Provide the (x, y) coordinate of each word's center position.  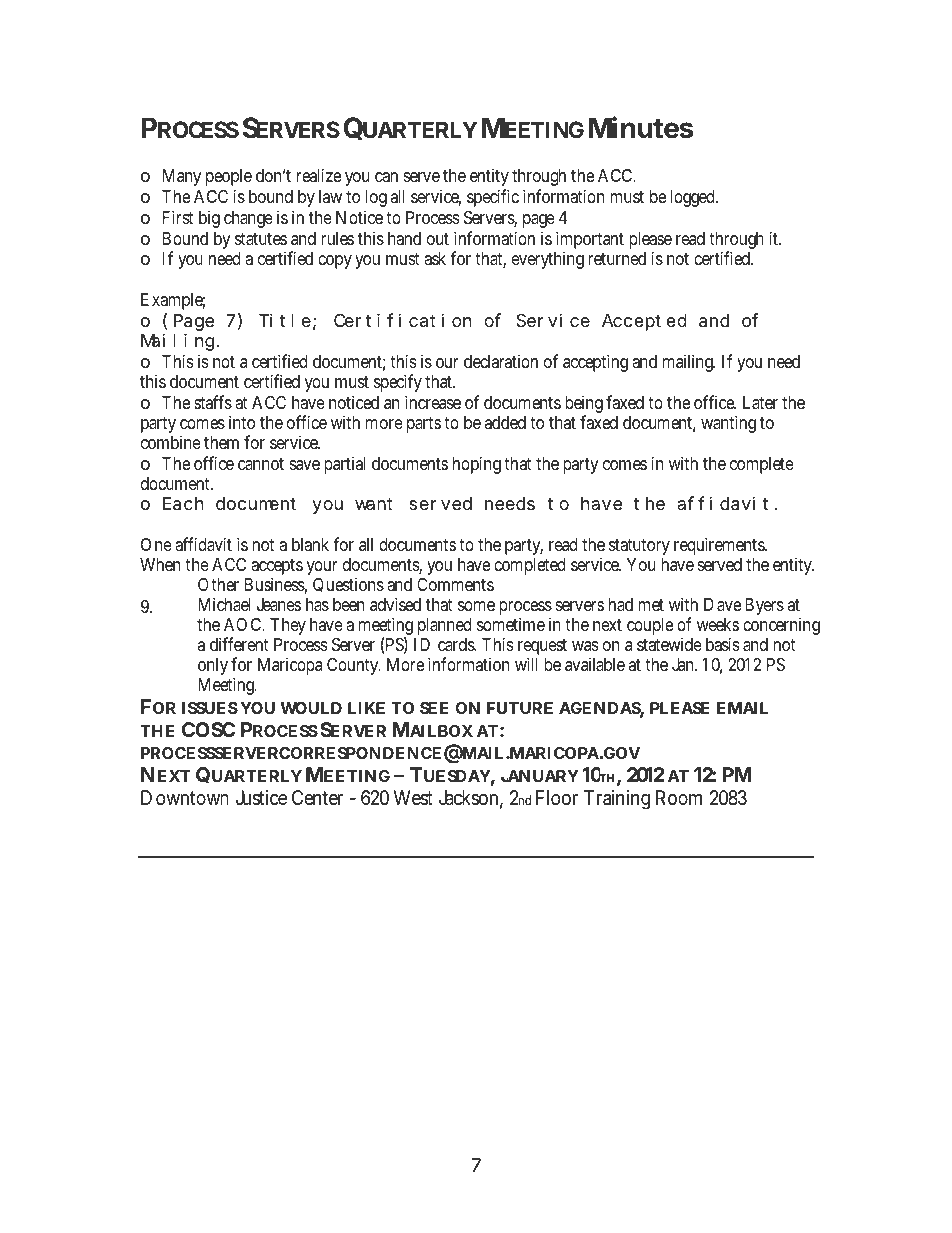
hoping (479, 465)
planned (444, 626)
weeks (718, 624)
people (229, 177)
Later (760, 403)
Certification (402, 320)
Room (679, 797)
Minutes (641, 127)
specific (493, 198)
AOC (244, 624)
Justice (261, 797)
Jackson (471, 799)
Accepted (644, 322)
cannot (261, 464)
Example (173, 301)
